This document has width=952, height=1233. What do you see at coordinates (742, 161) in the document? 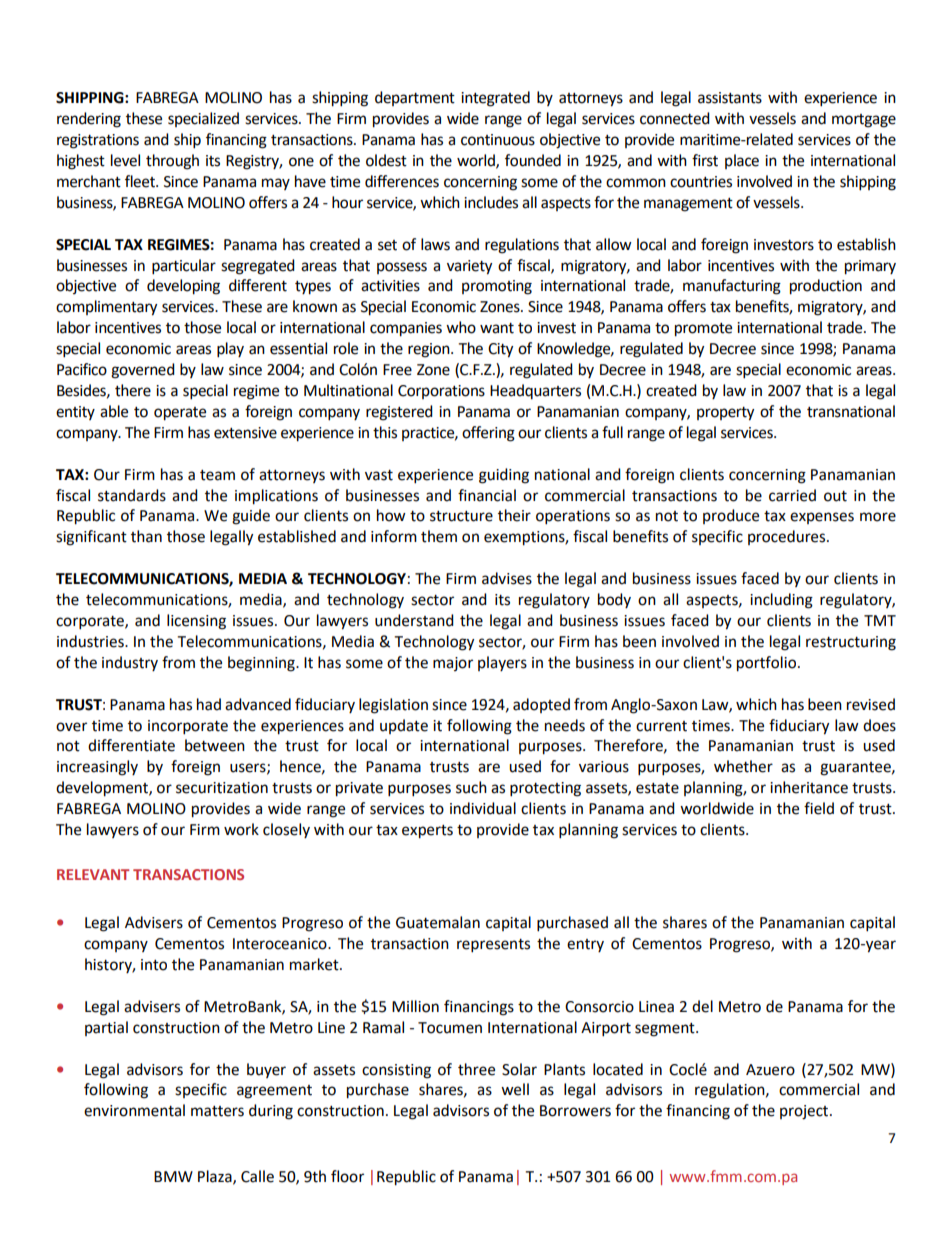
I see `place` at bounding box center [742, 161].
